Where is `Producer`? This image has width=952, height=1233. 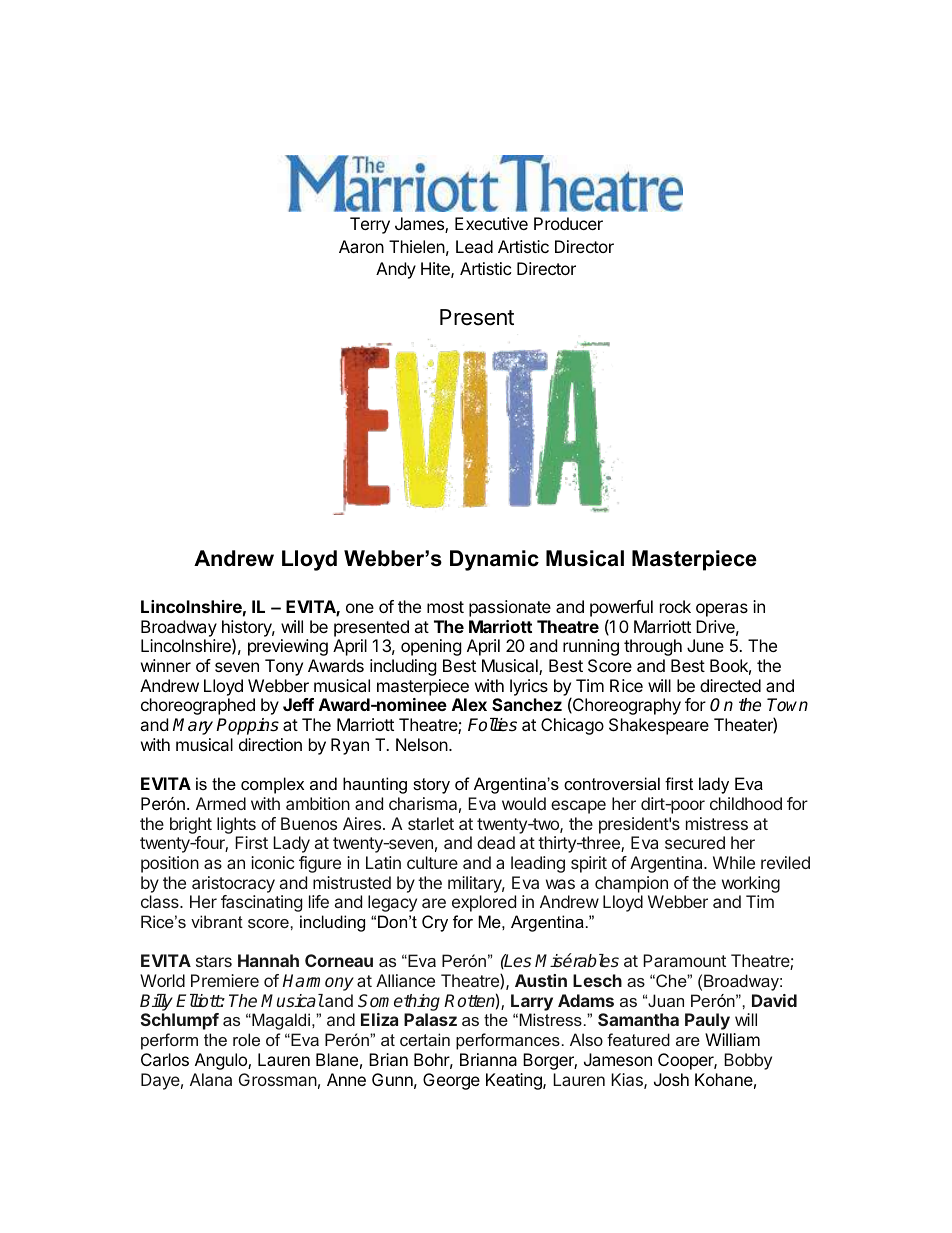 Producer is located at coordinates (568, 223).
